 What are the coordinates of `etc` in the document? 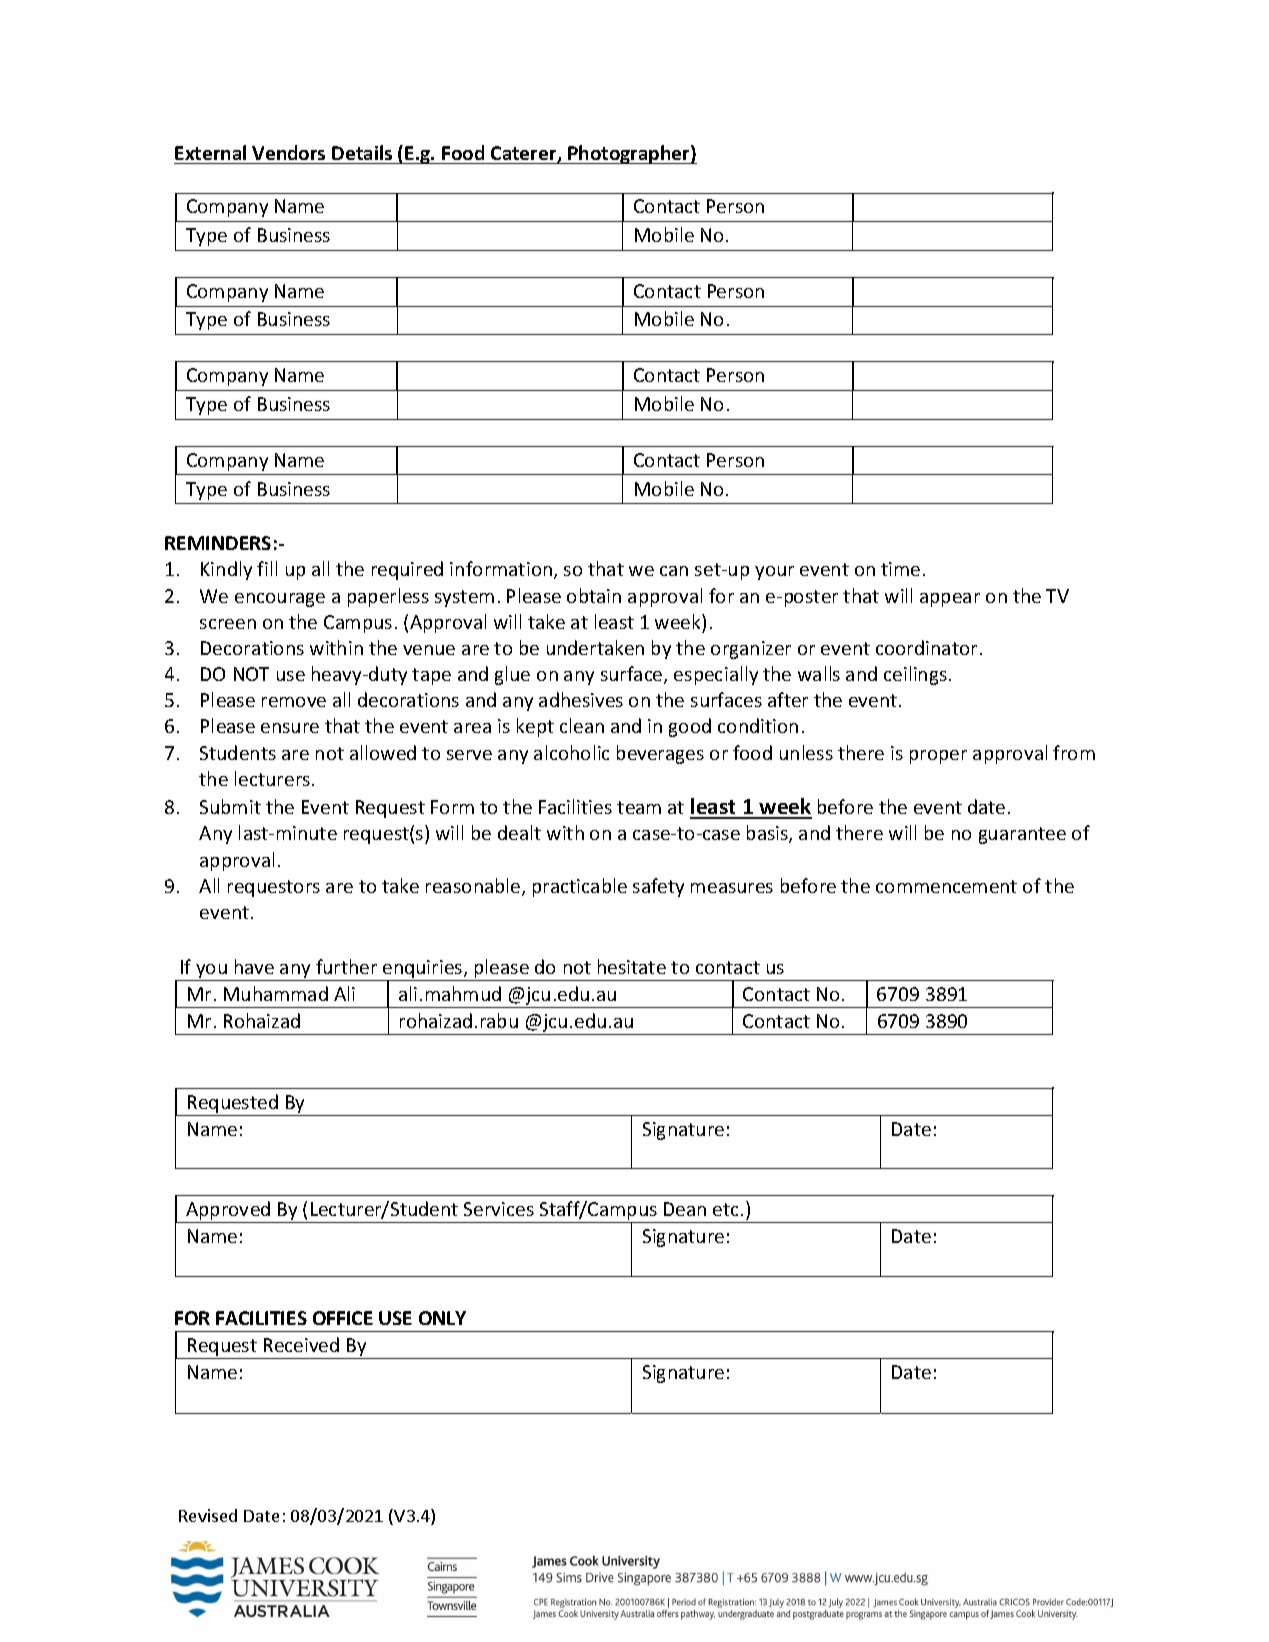 It's located at (725, 1209).
